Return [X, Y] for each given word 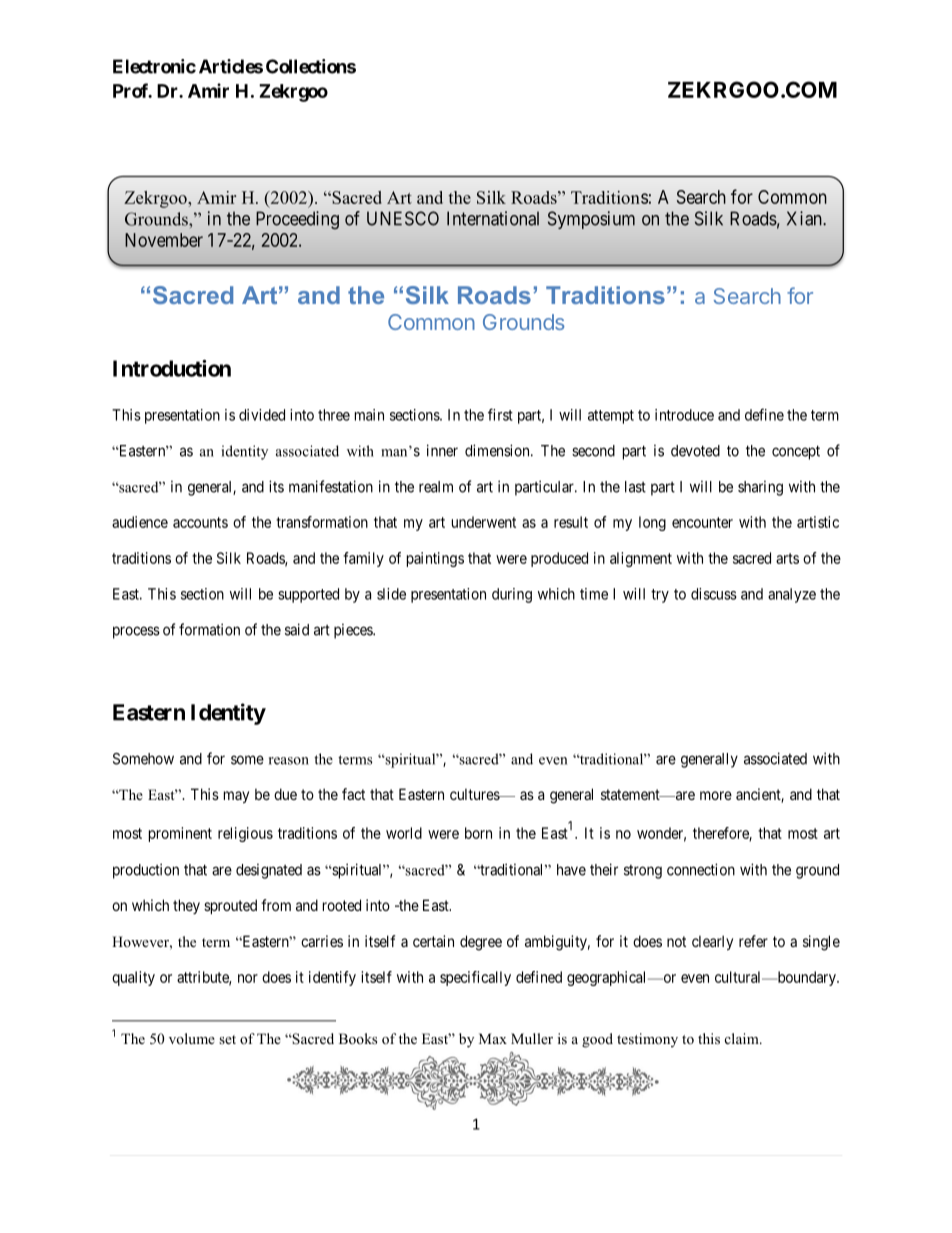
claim [743, 1038]
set [227, 1039]
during [512, 595]
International [493, 218]
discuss [714, 594]
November [164, 240]
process [136, 632]
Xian [805, 218]
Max [493, 1038]
